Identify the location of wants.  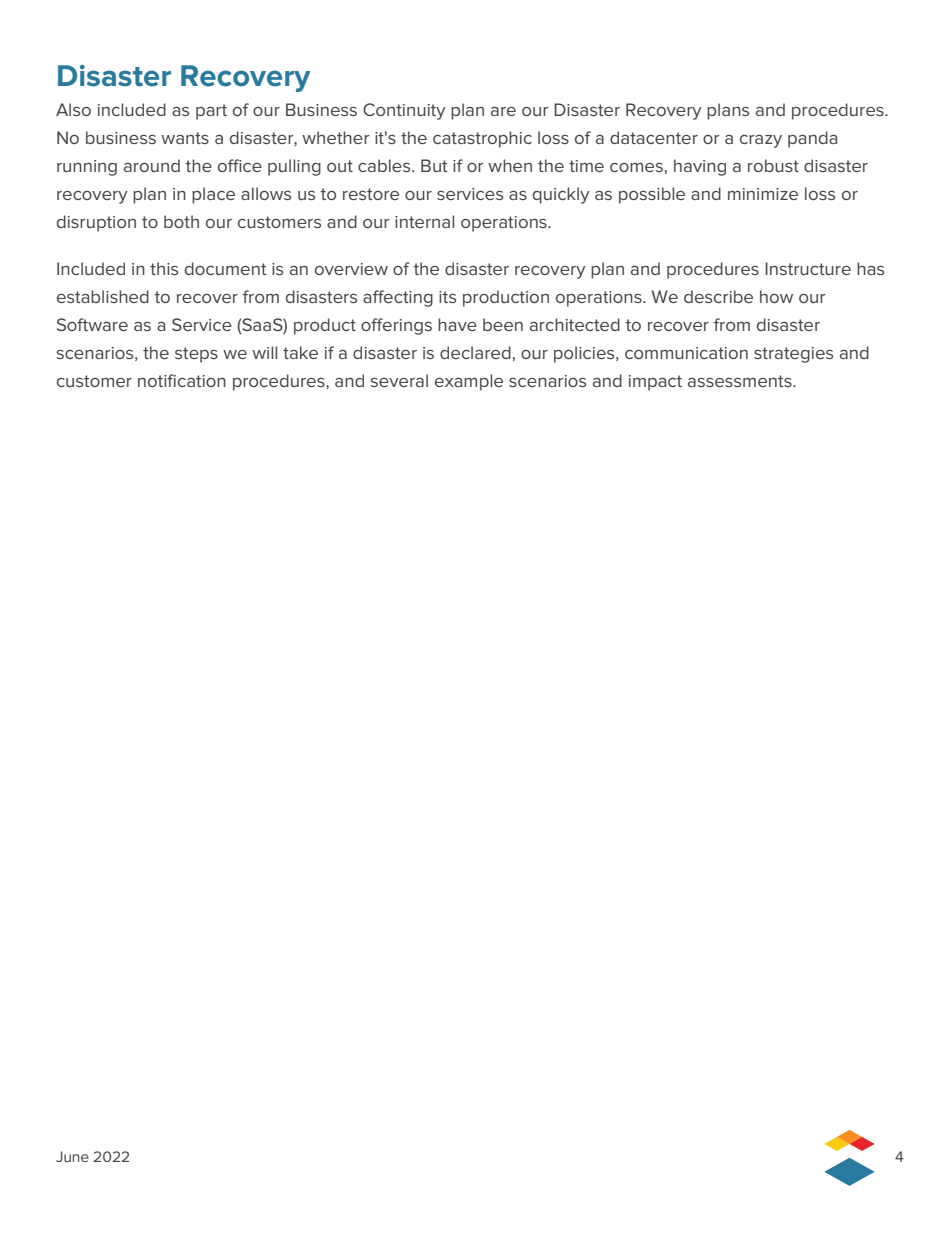
(185, 138).
